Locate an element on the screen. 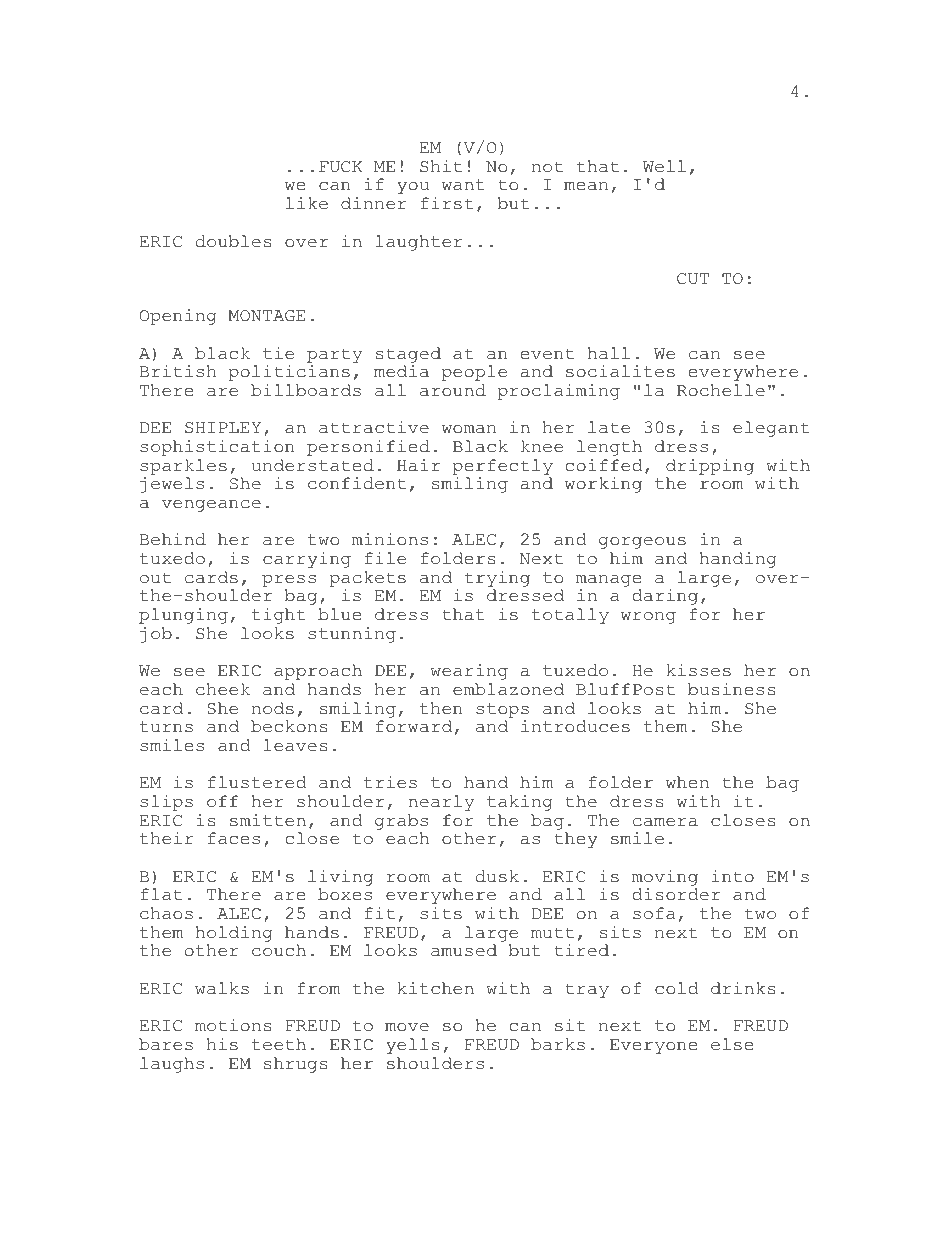  plunging is located at coordinates (183, 616).
